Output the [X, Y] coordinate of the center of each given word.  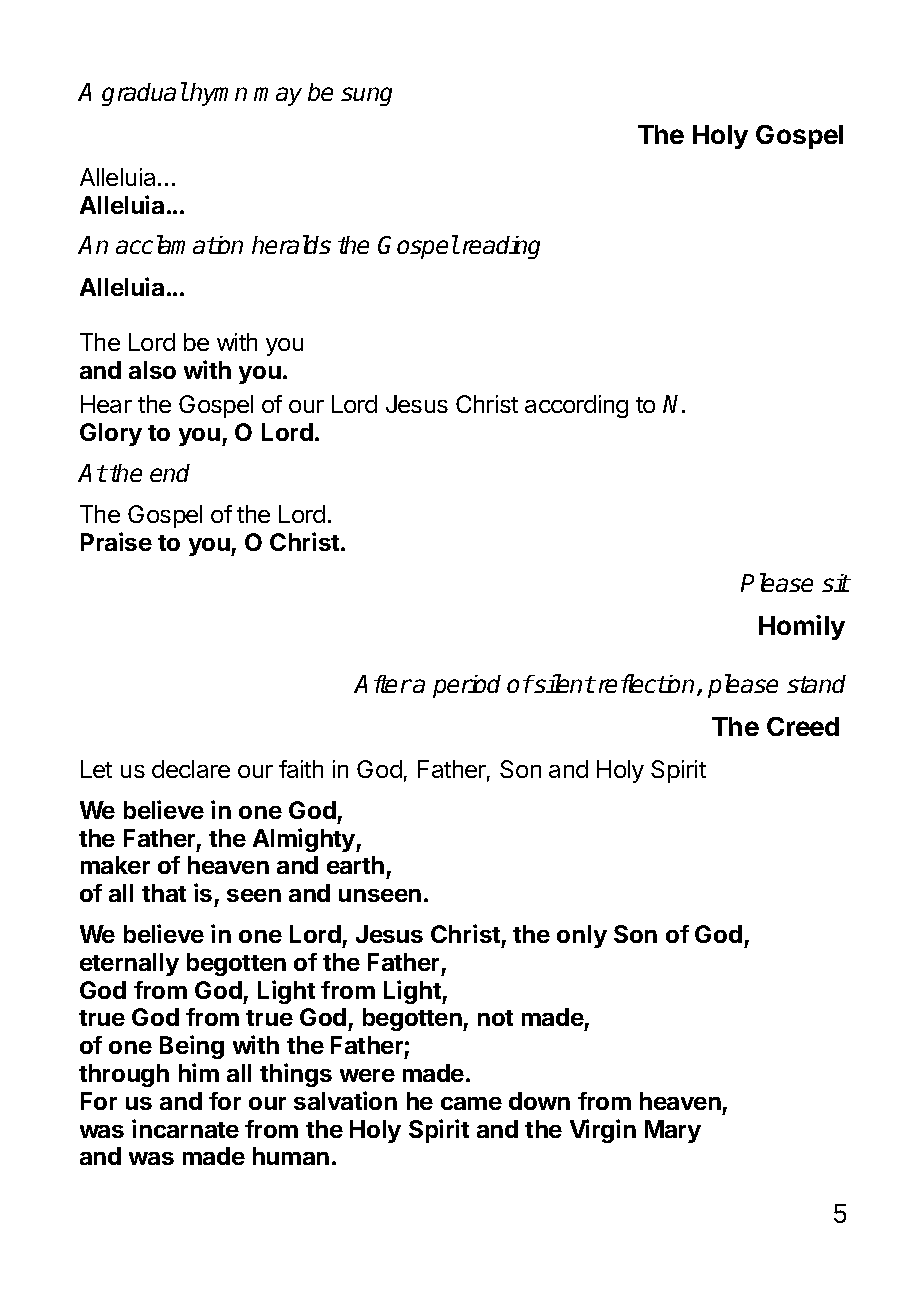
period [467, 686]
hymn [218, 94]
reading [501, 247]
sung [366, 96]
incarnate [185, 1128]
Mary [673, 1131]
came [471, 1103]
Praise [116, 541]
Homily [802, 627]
